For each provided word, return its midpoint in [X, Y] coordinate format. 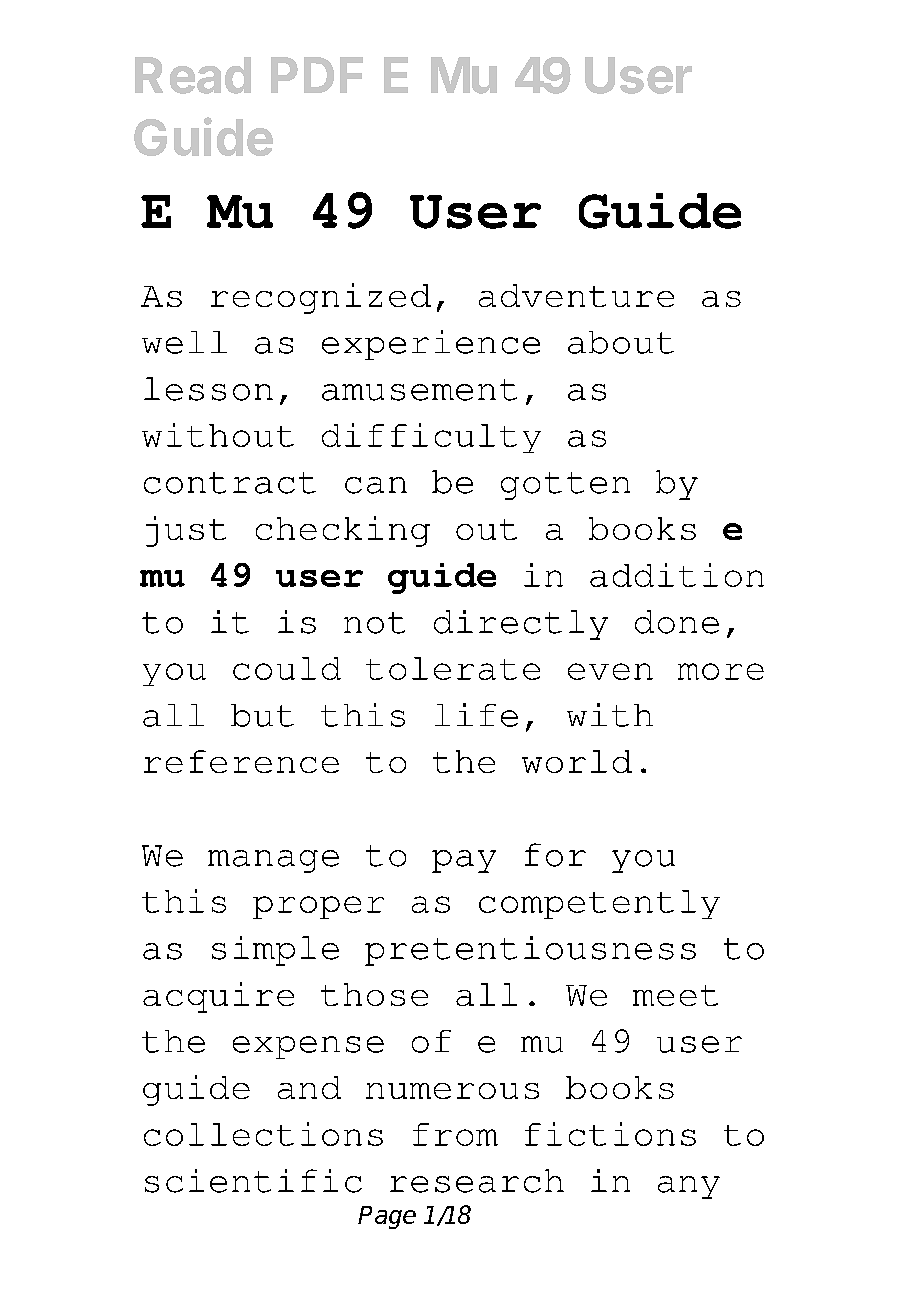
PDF [317, 75]
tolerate [453, 668]
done [677, 622]
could [287, 668]
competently [599, 904]
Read [193, 75]
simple [275, 951]
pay [464, 861]
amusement [419, 390]
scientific [253, 1181]
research [477, 1181]
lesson [208, 389]
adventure [576, 295]
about [621, 342]
